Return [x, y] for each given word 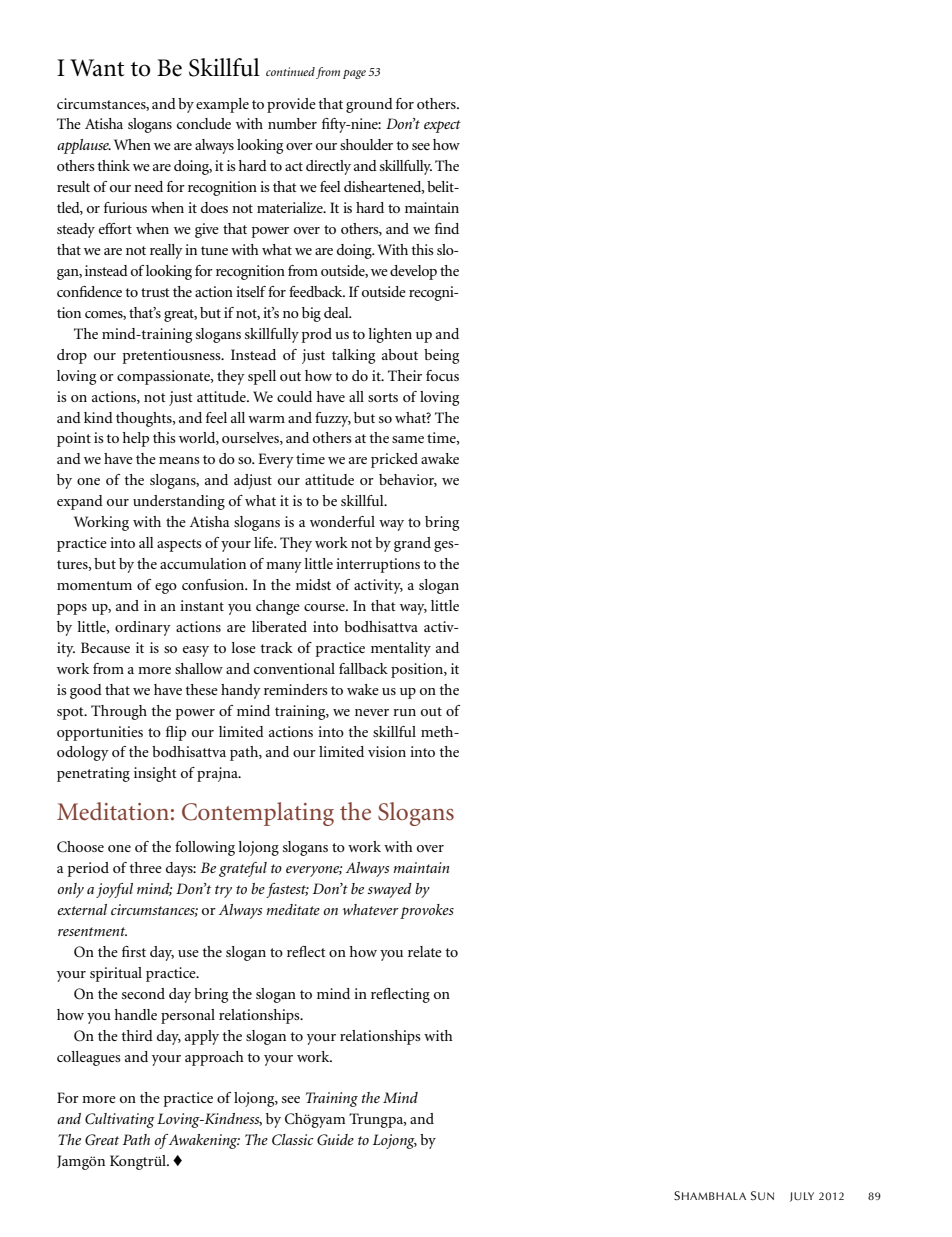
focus [442, 375]
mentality [401, 649]
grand [412, 544]
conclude [204, 123]
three [145, 867]
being [441, 356]
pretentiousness [173, 356]
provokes [427, 911]
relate [425, 951]
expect [442, 126]
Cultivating [120, 1120]
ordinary [143, 628]
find [447, 228]
